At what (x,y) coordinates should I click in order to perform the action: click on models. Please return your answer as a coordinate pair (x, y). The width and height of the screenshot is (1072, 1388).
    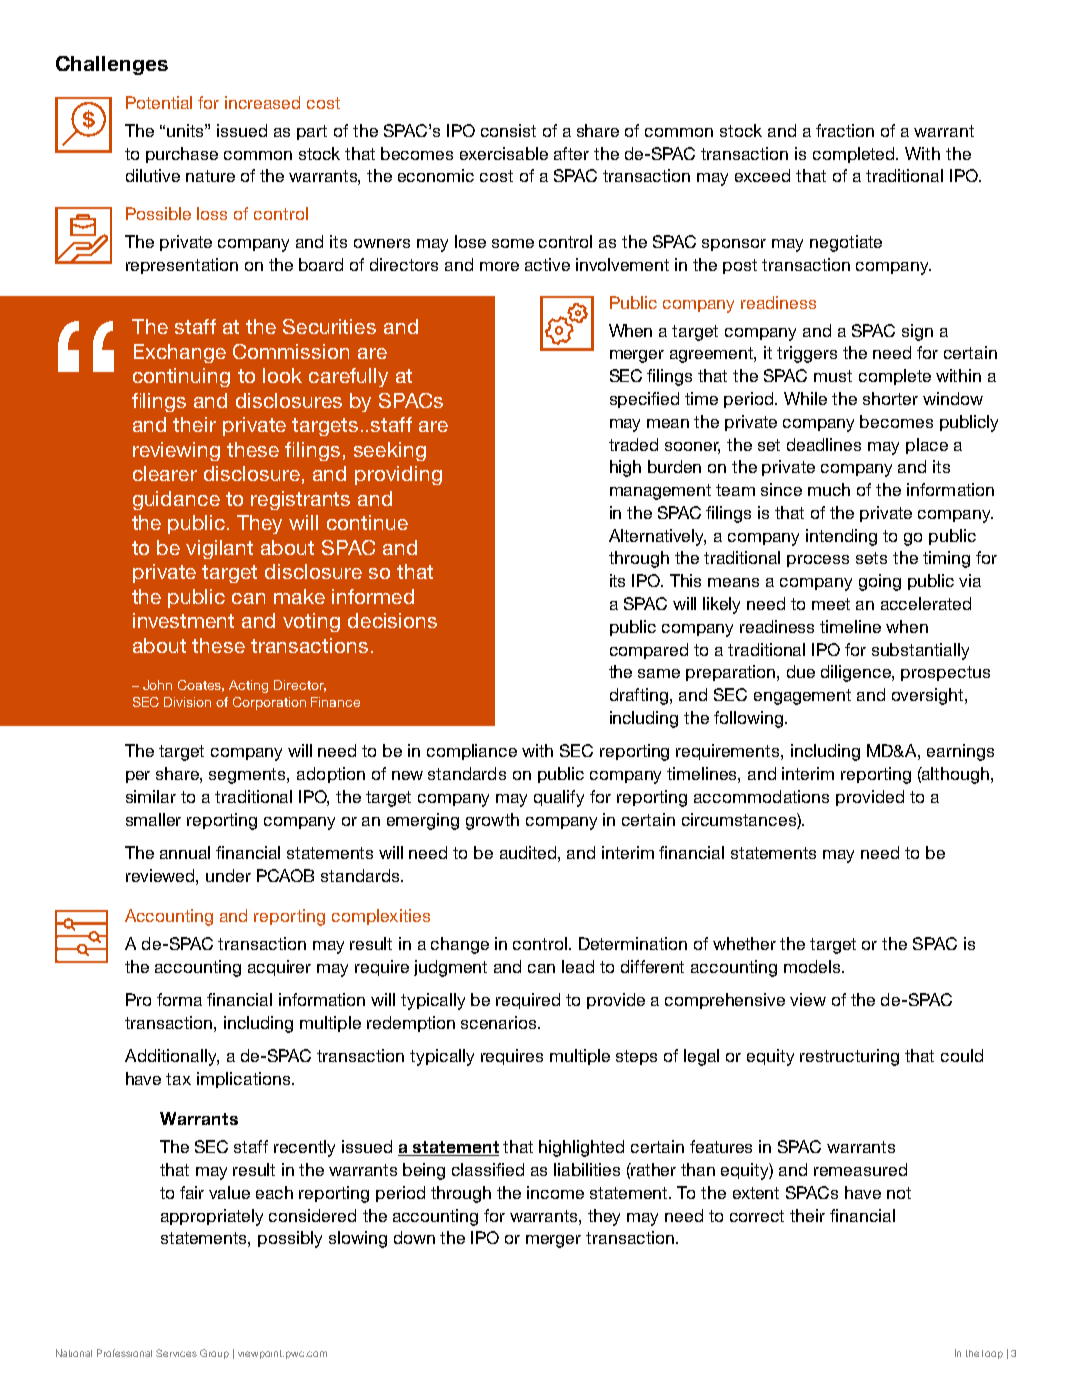
    Looking at the image, I should click on (813, 966).
